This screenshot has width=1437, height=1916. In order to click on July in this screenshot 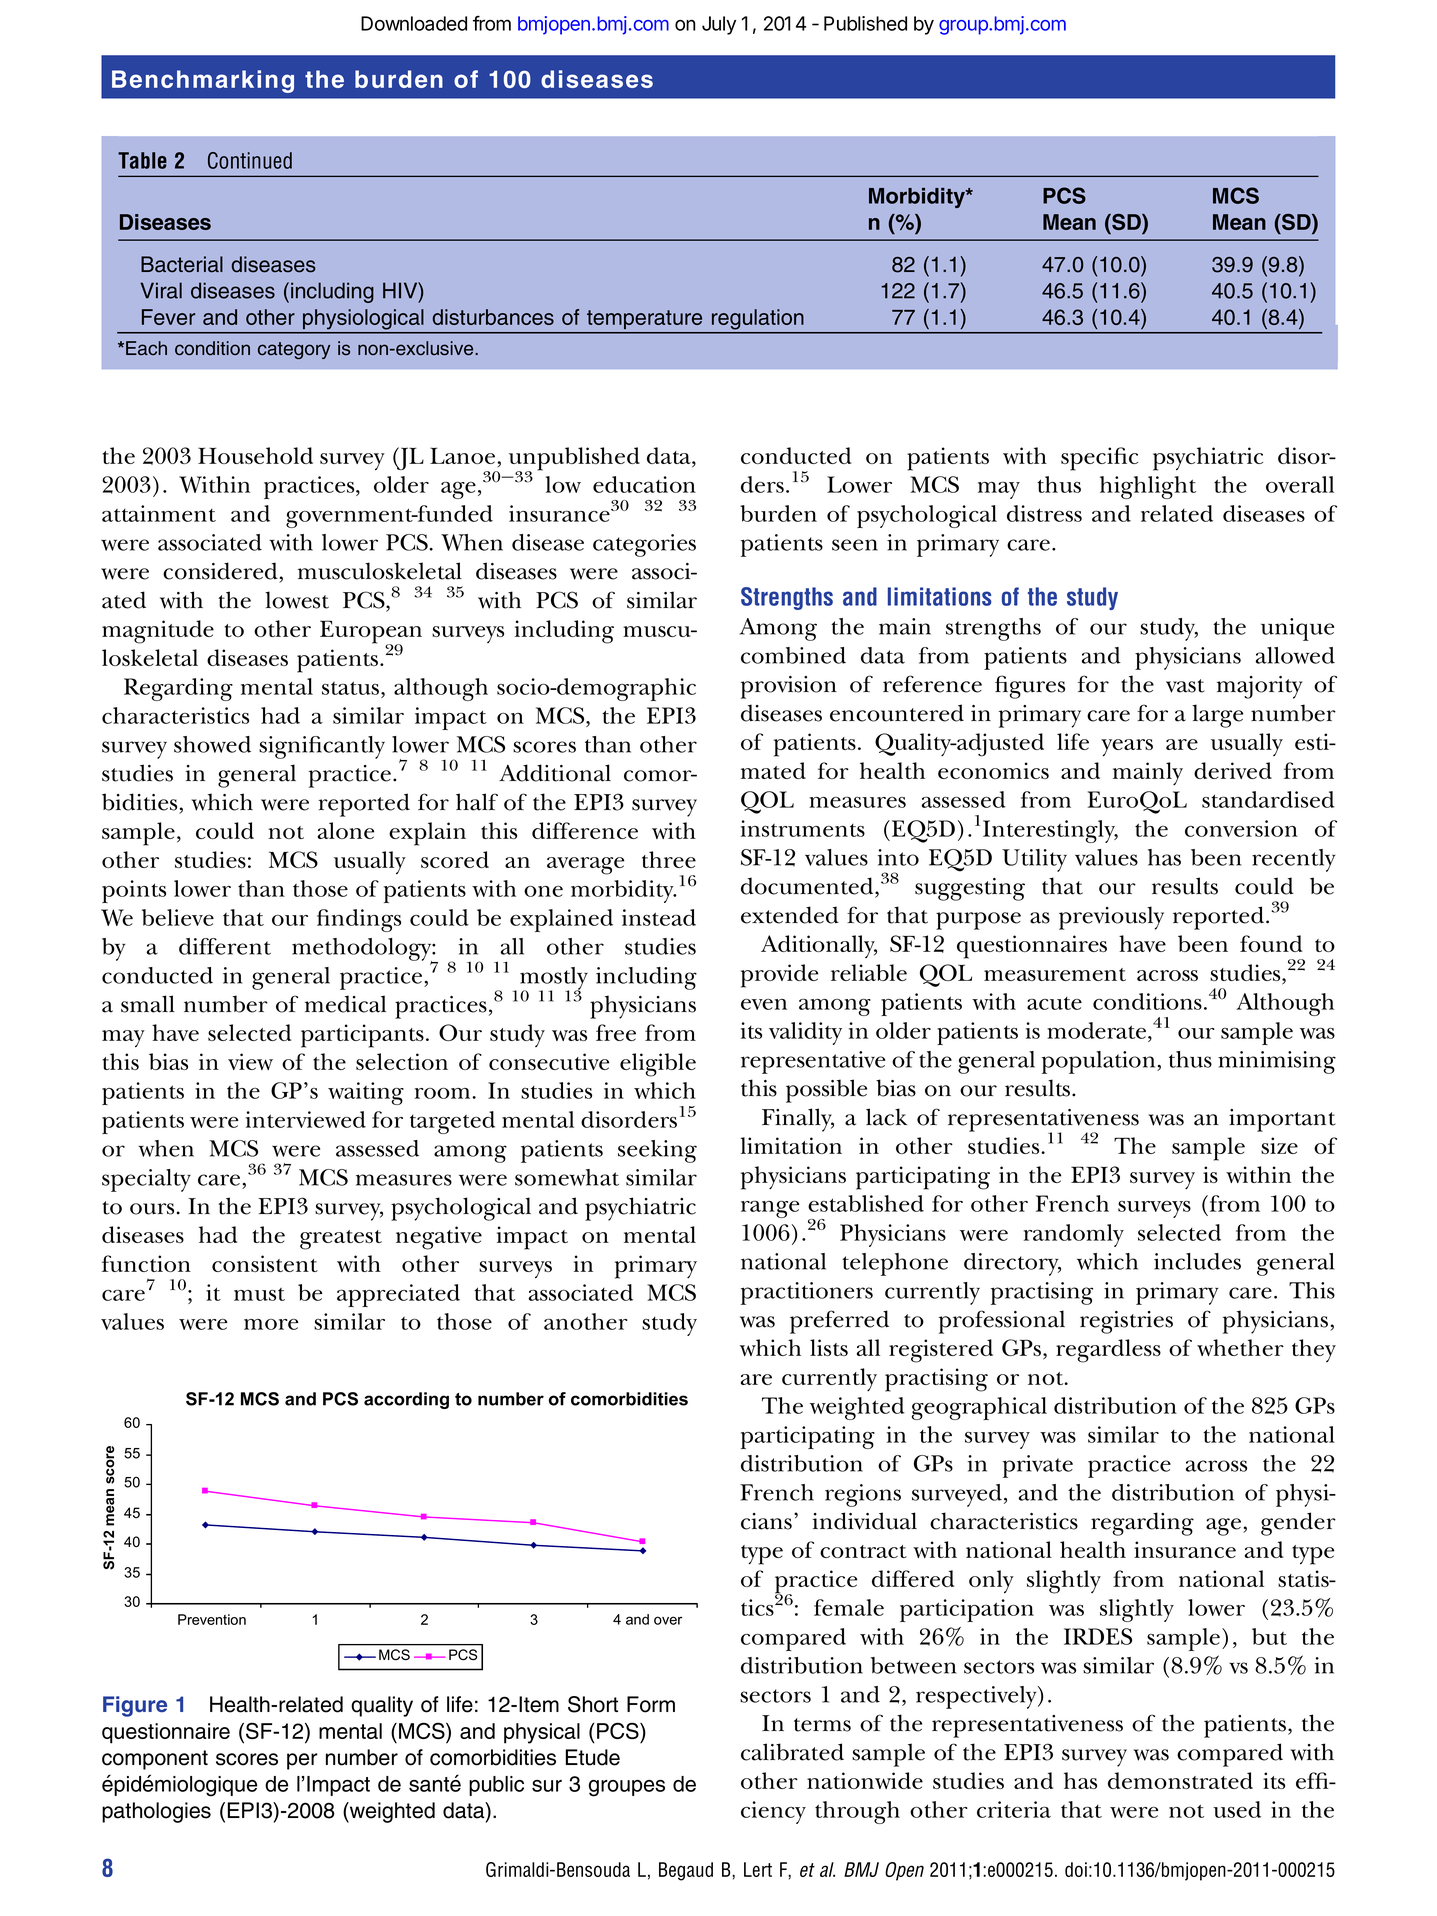, I will do `click(719, 25)`.
